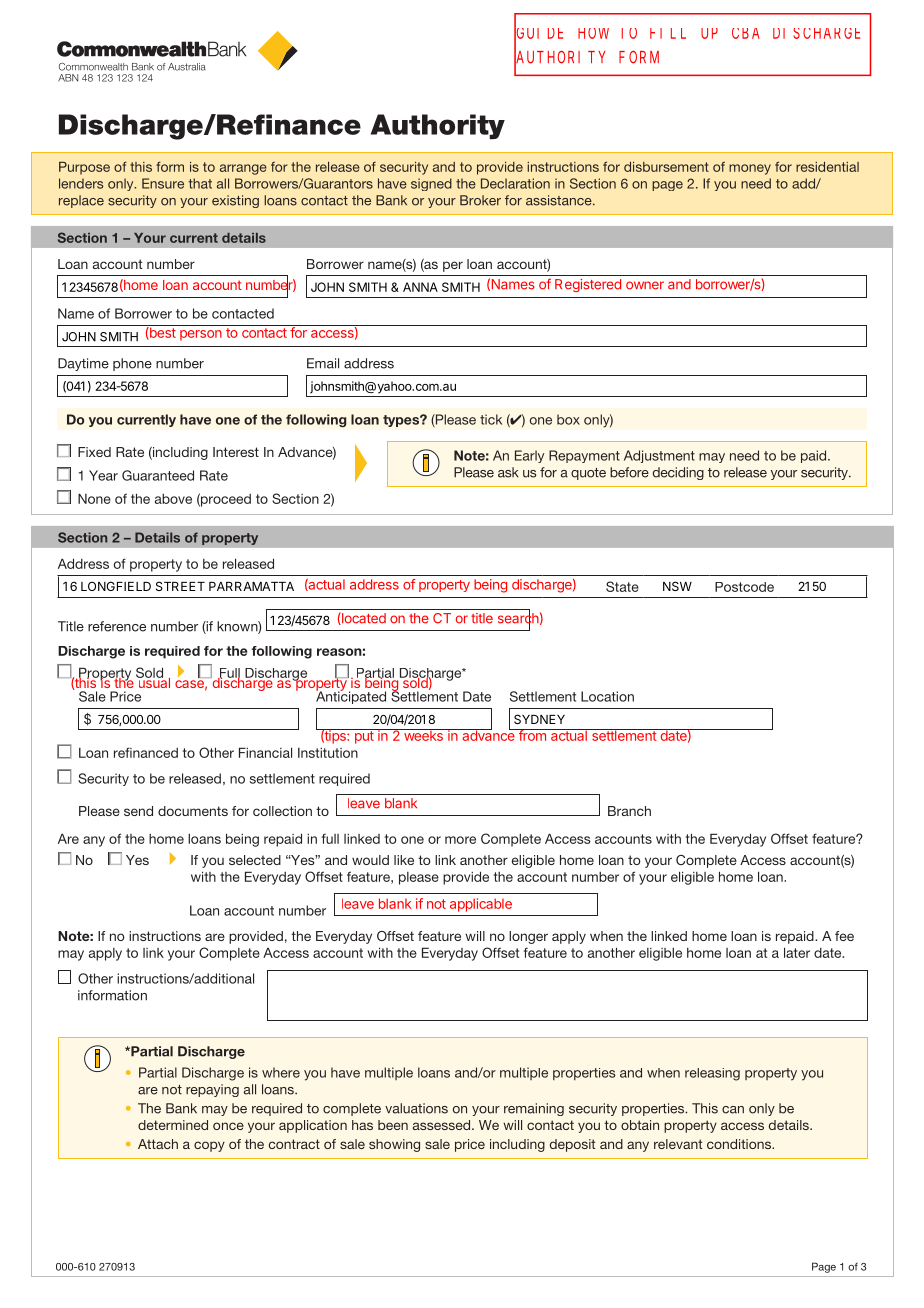  Describe the element at coordinates (480, 200) in the document. I see `Broker` at that location.
